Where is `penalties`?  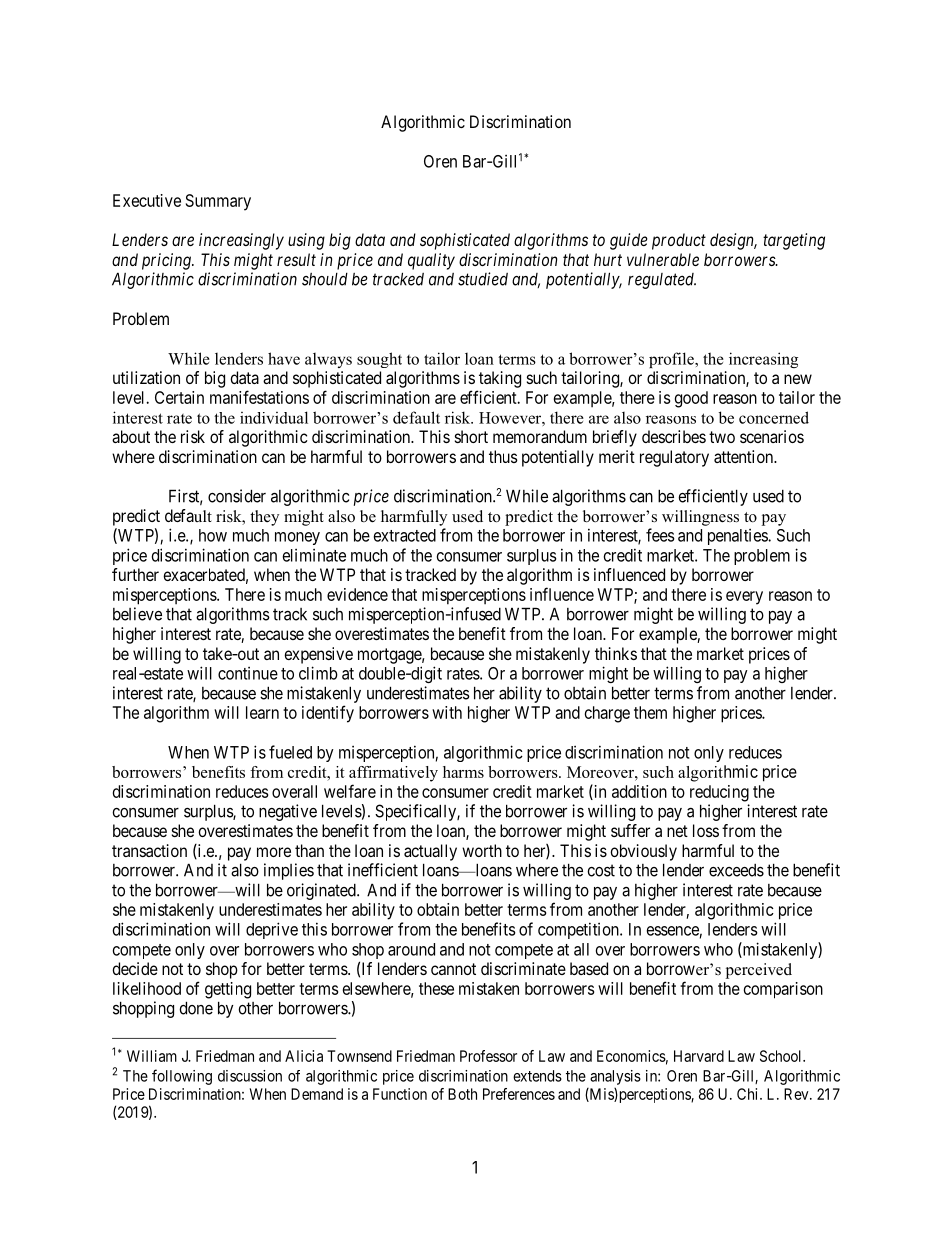 penalties is located at coordinates (738, 537).
